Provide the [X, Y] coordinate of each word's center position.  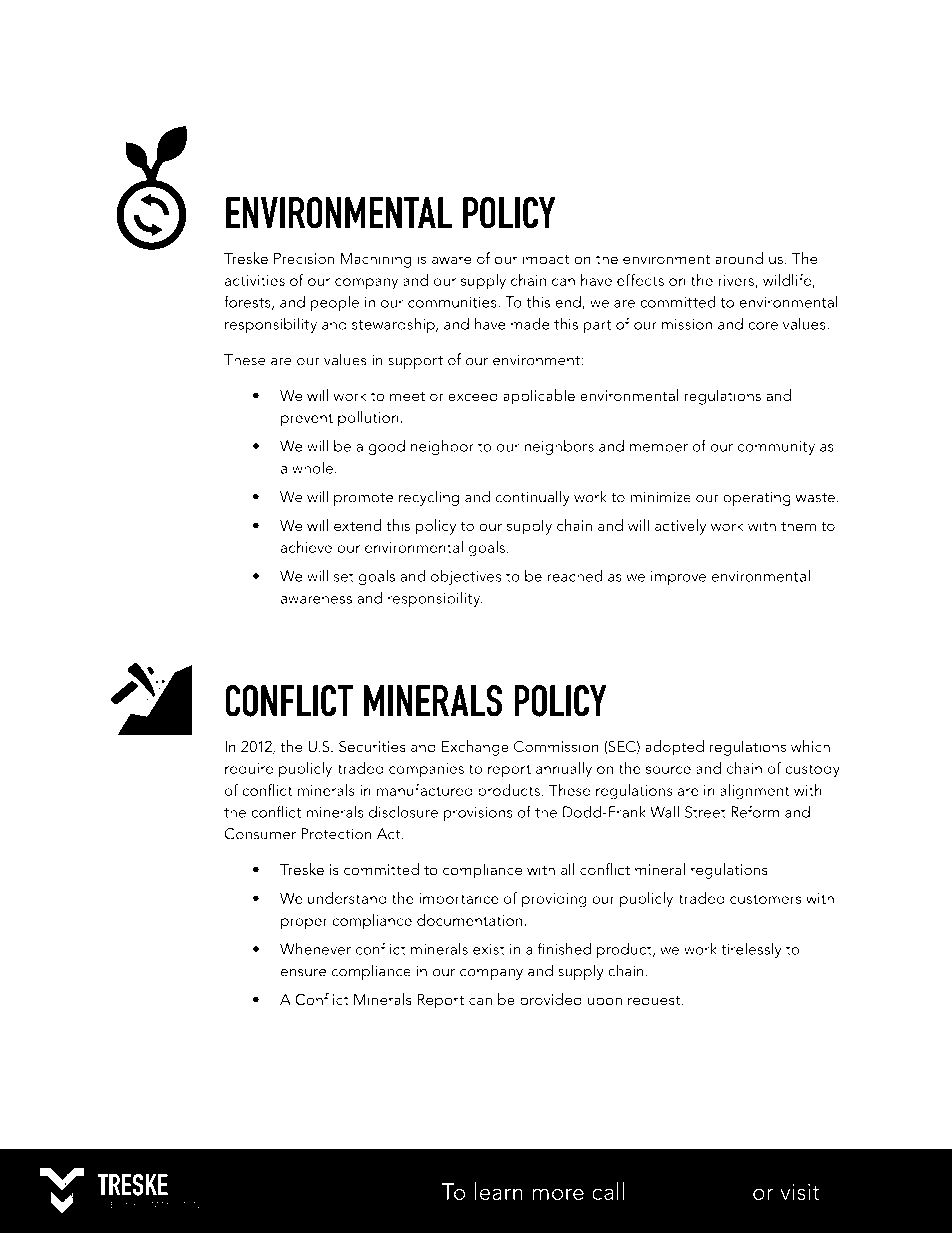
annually [564, 770]
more [558, 1194]
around [739, 258]
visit [800, 1192]
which [810, 746]
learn [499, 1191]
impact [546, 260]
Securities [372, 746]
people [334, 303]
